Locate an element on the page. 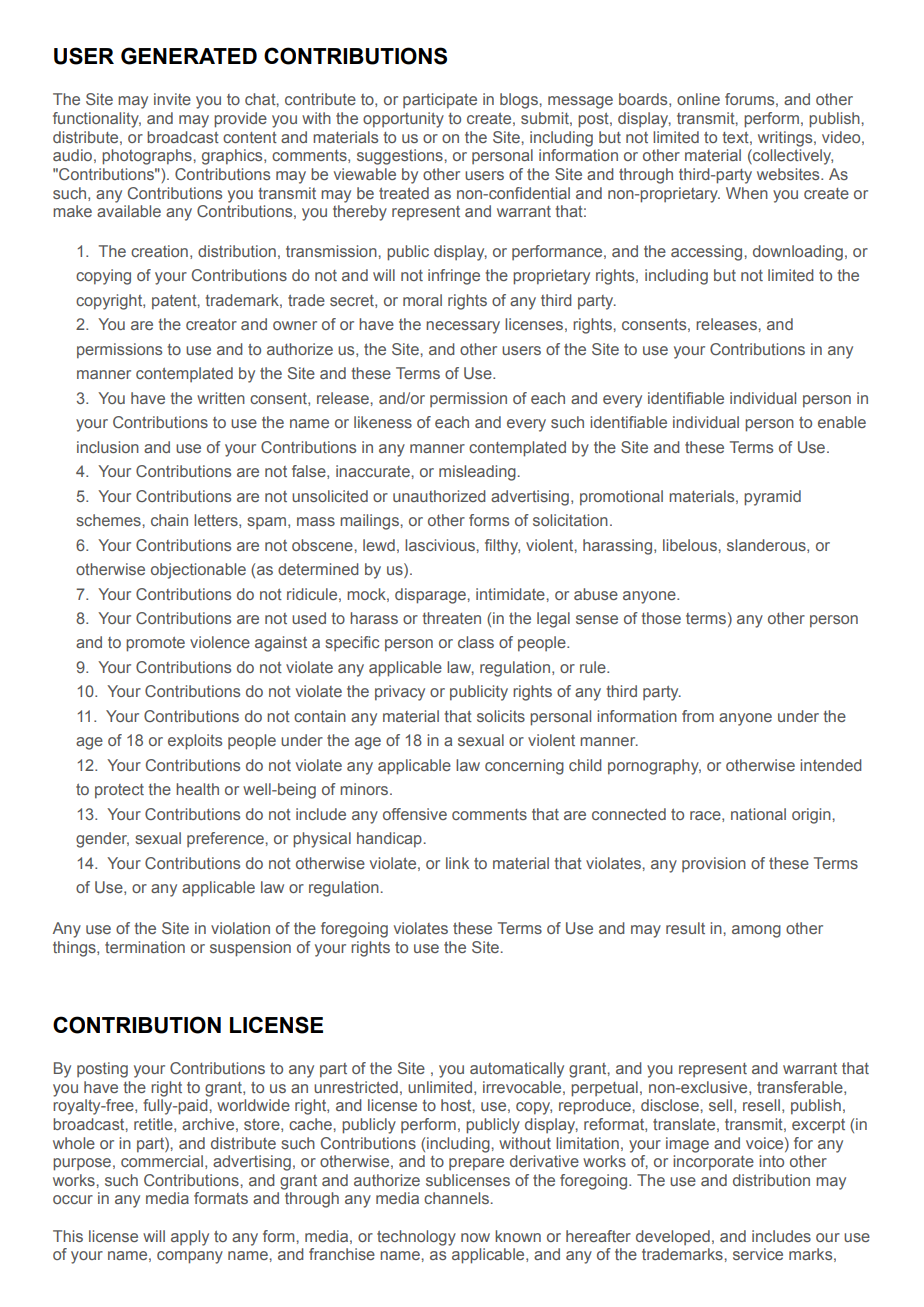  libelous is located at coordinates (690, 545).
